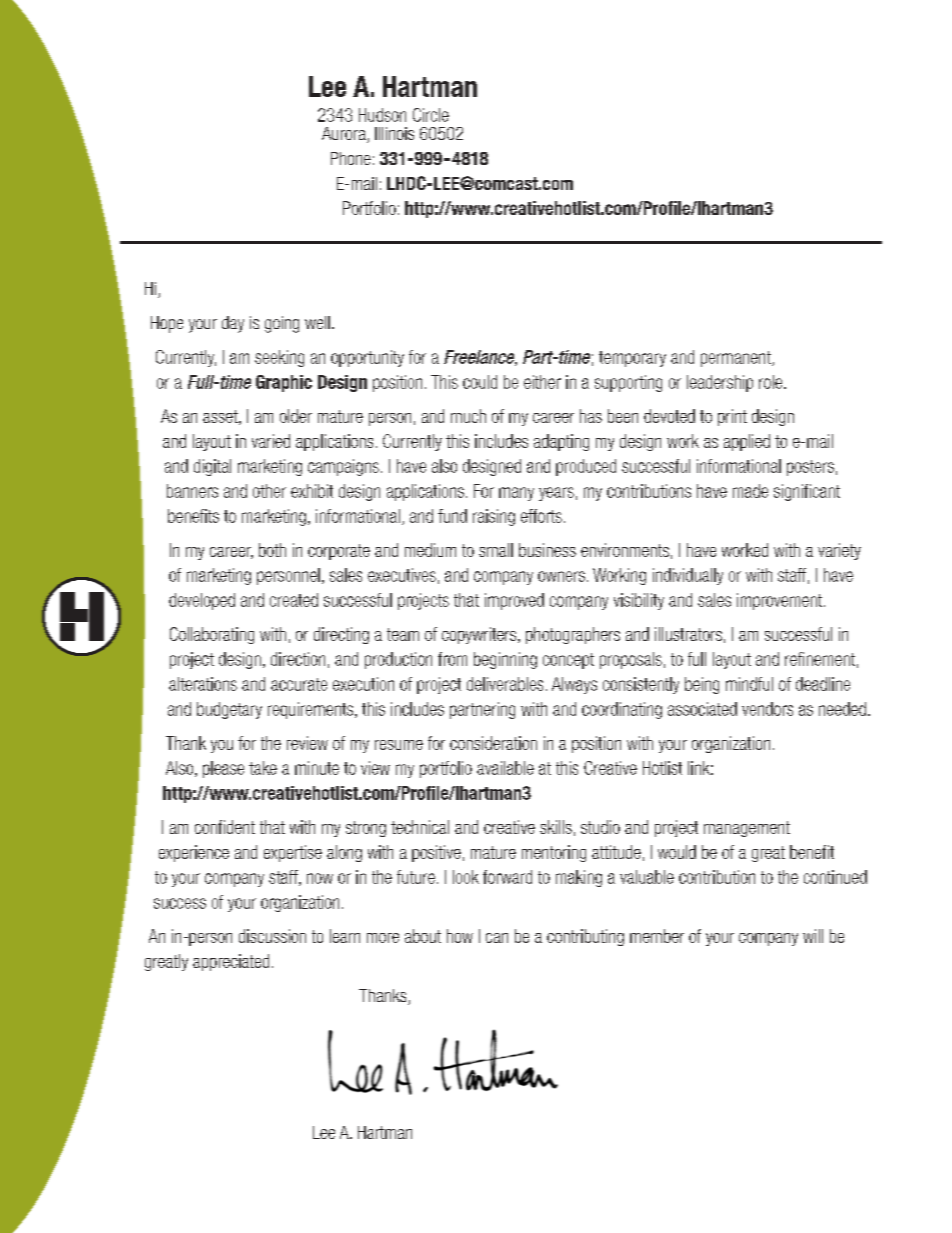 This document has height=1233, width=952. What do you see at coordinates (263, 768) in the document?
I see `take` at bounding box center [263, 768].
